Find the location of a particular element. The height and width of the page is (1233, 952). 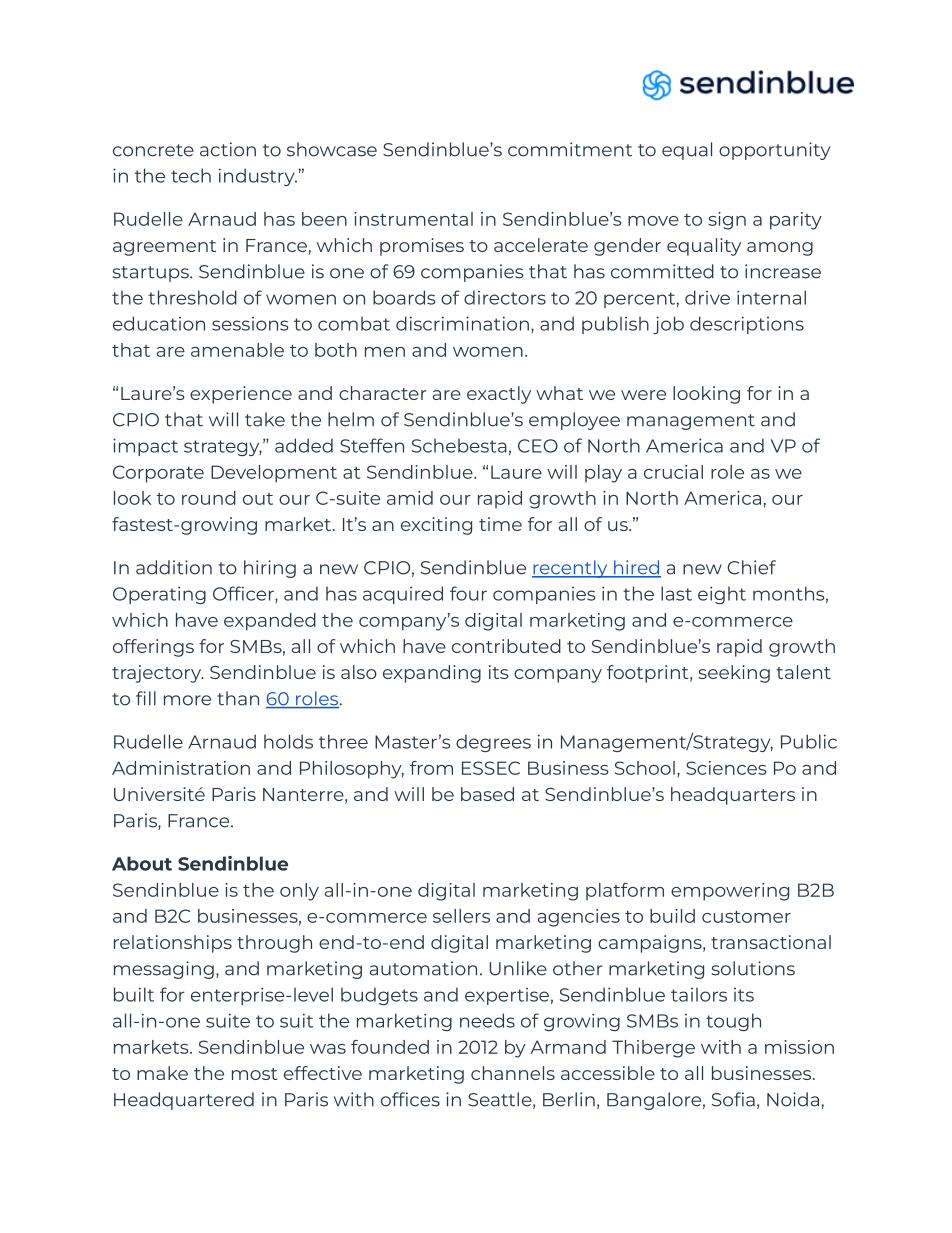

four is located at coordinates (468, 593).
